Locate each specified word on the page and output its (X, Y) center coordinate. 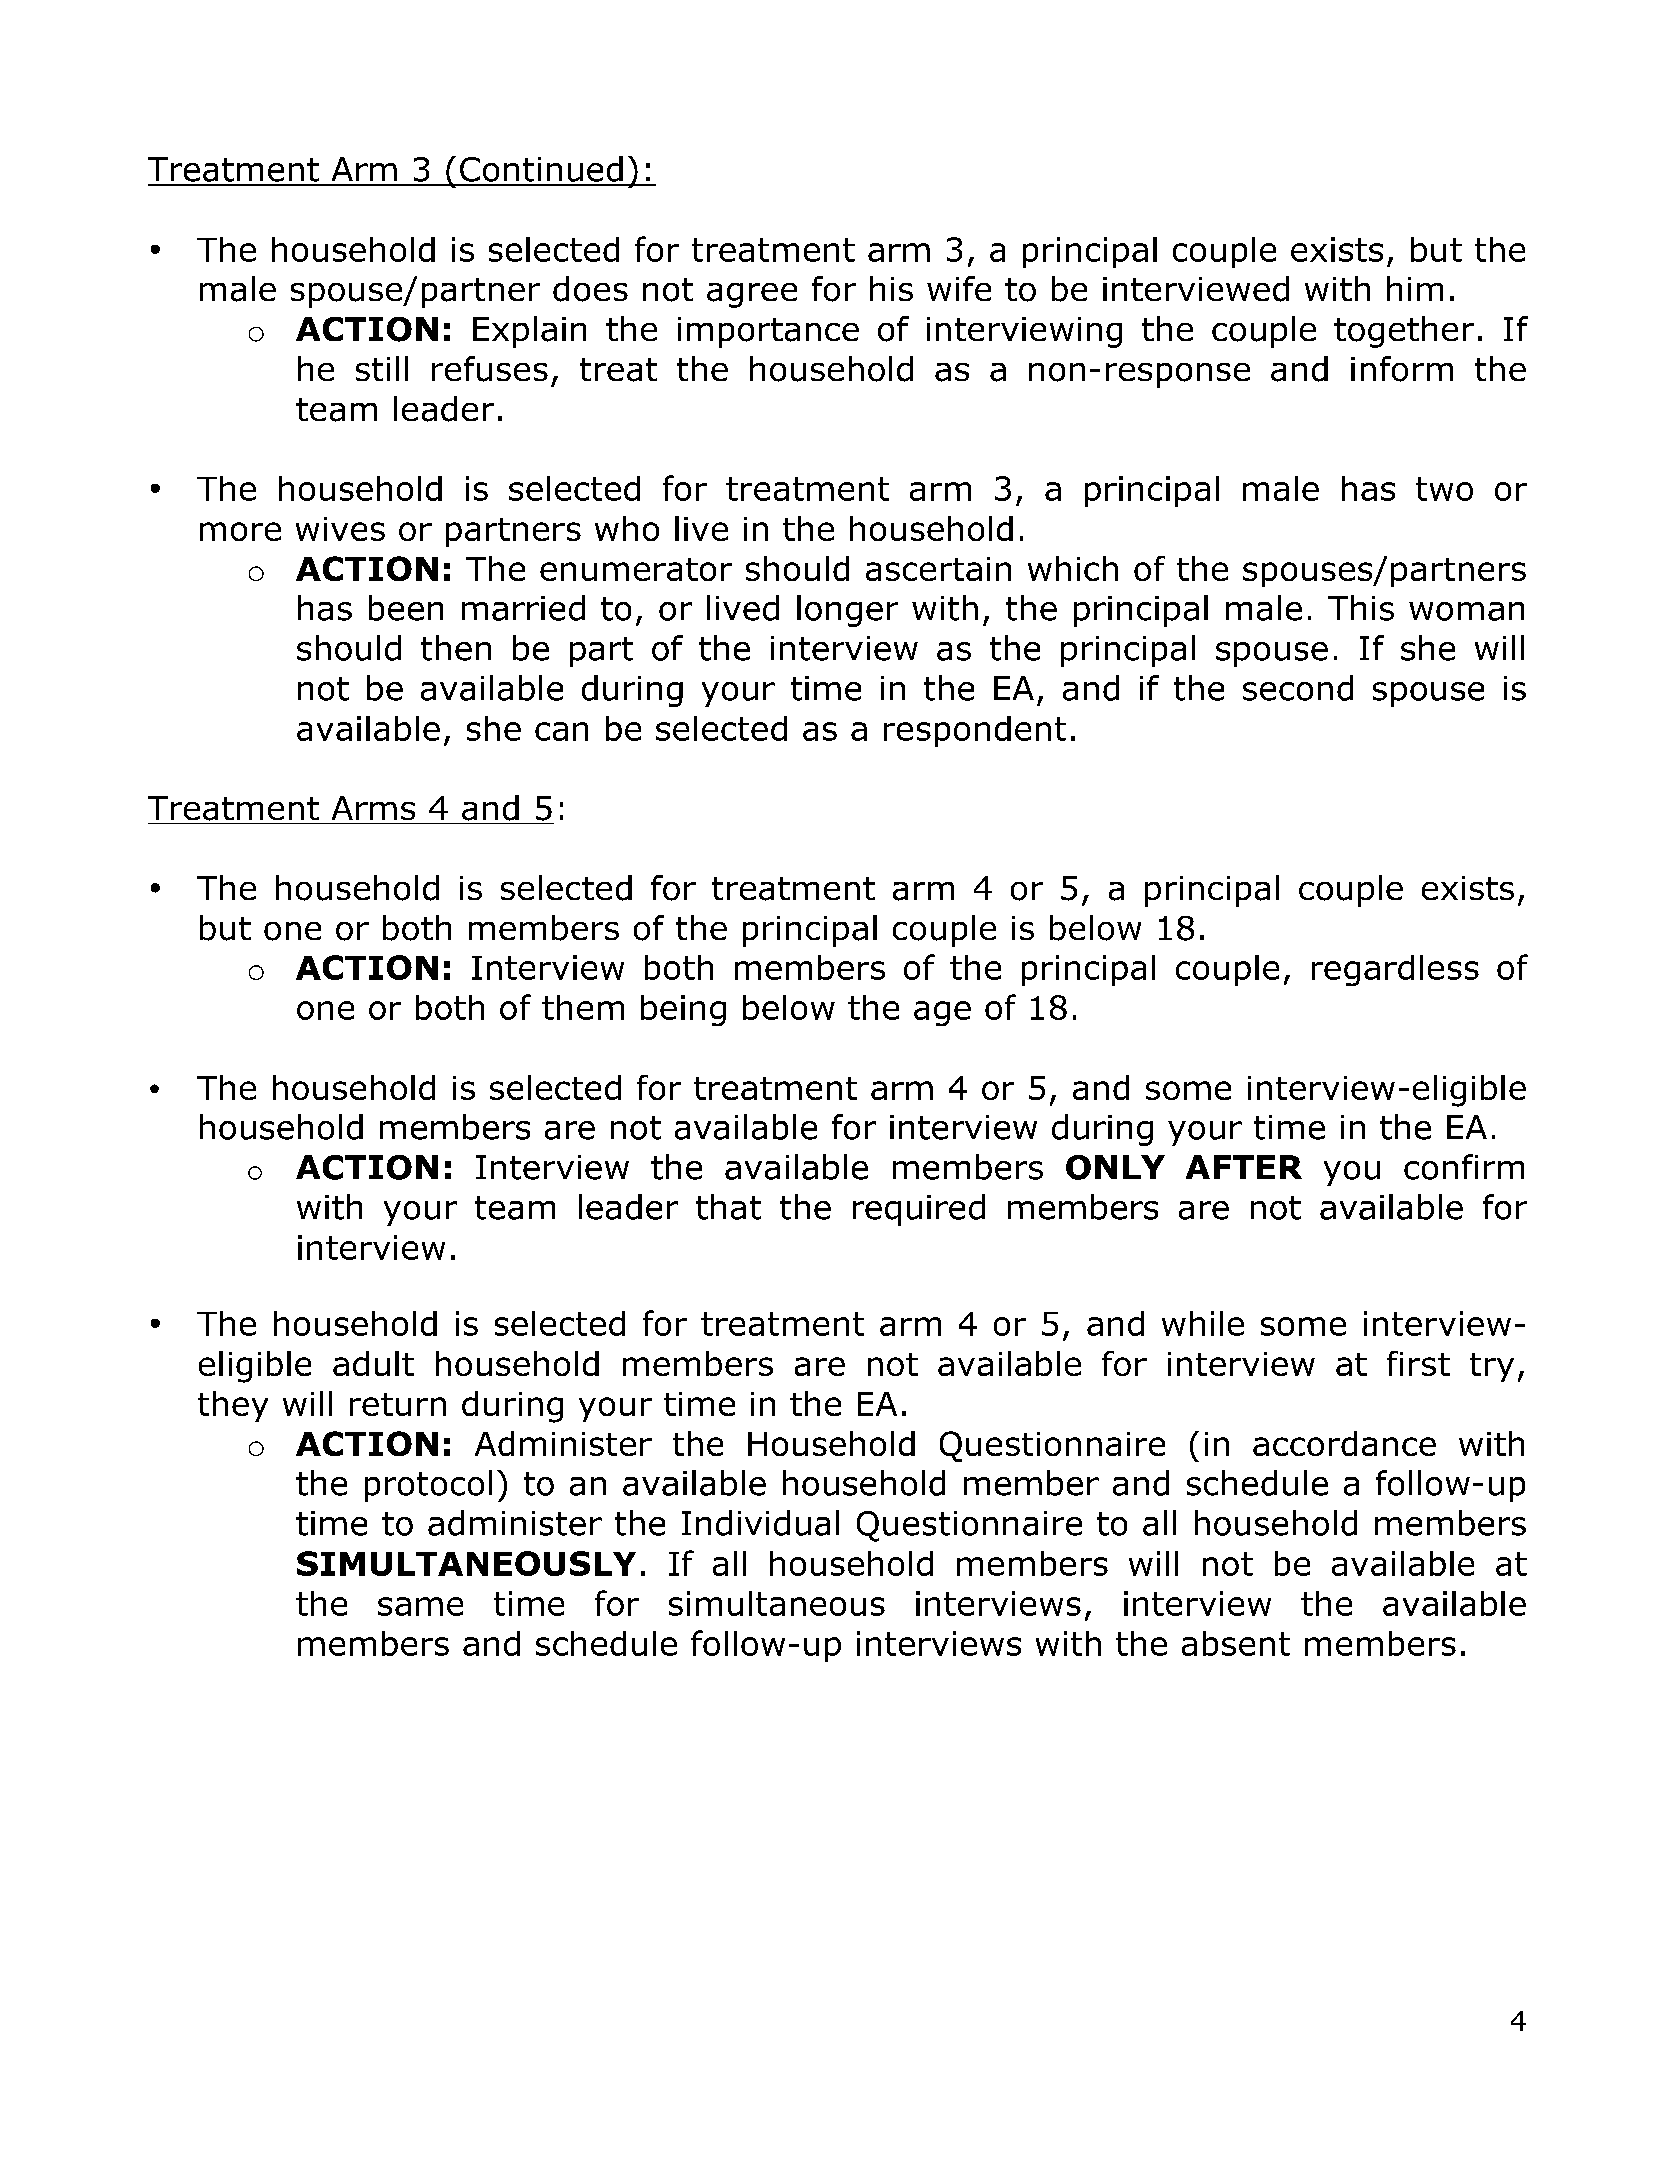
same (420, 1606)
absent (1236, 1643)
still (382, 368)
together (1404, 332)
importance (768, 332)
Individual (760, 1523)
